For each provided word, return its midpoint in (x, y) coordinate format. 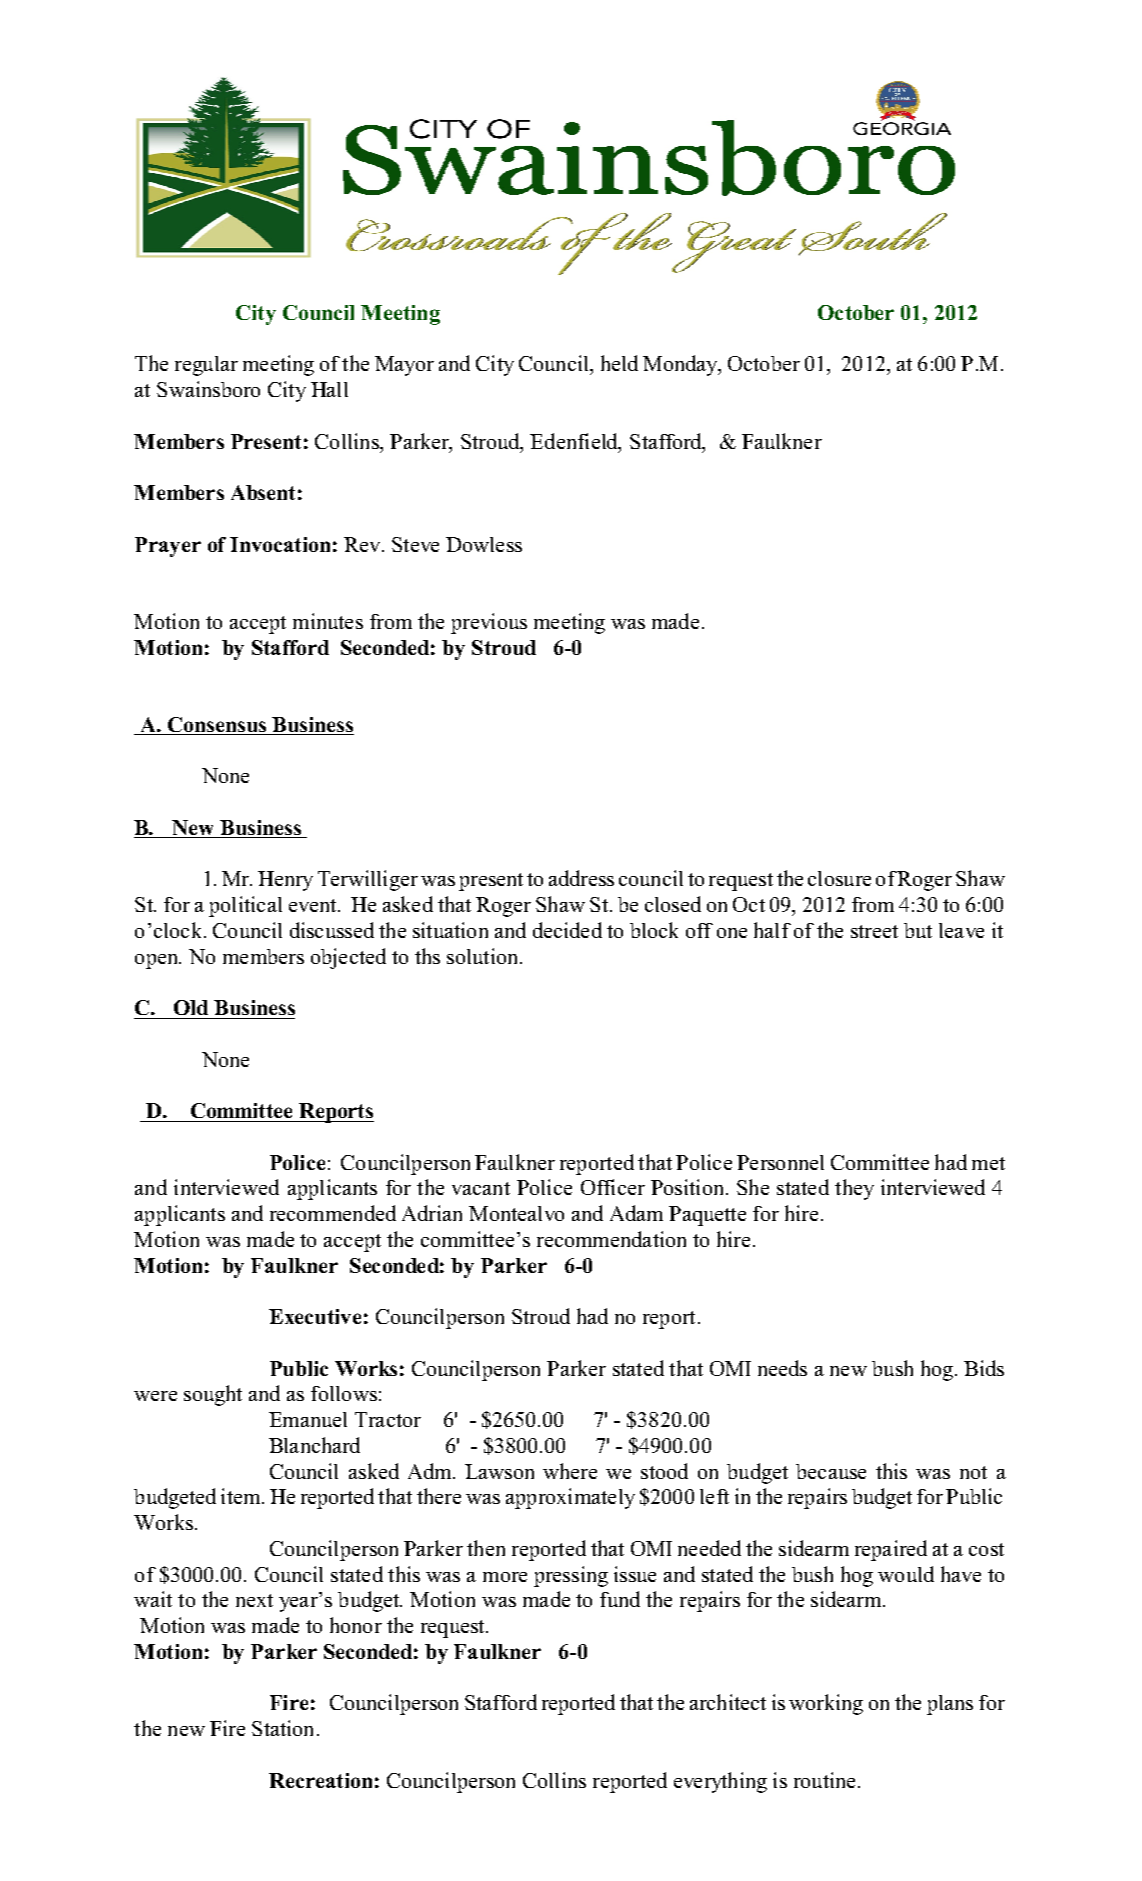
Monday (681, 365)
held (619, 363)
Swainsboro (208, 389)
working (826, 1704)
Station (282, 1728)
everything (720, 1782)
